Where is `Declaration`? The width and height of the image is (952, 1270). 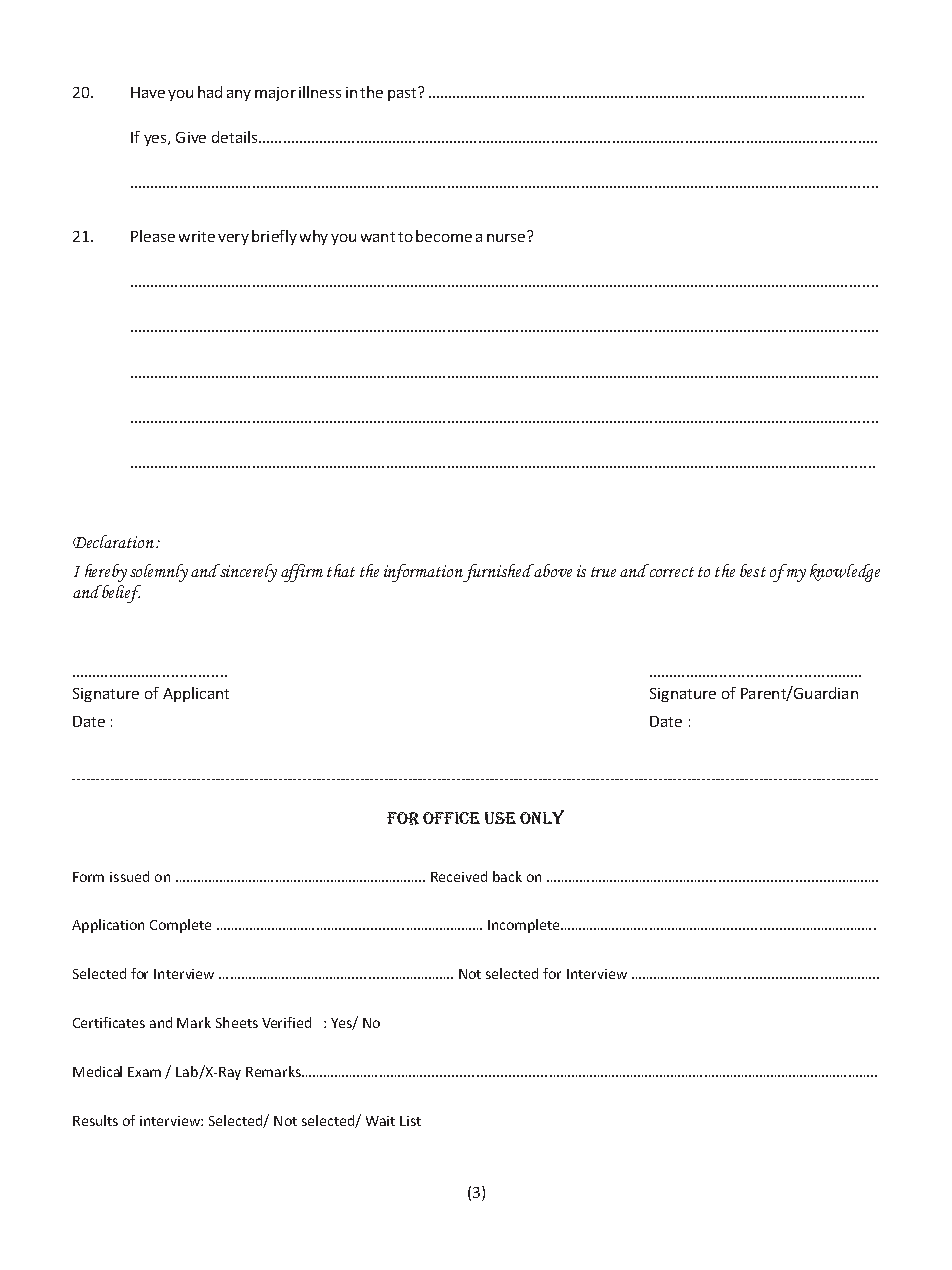
Declaration is located at coordinates (113, 541).
